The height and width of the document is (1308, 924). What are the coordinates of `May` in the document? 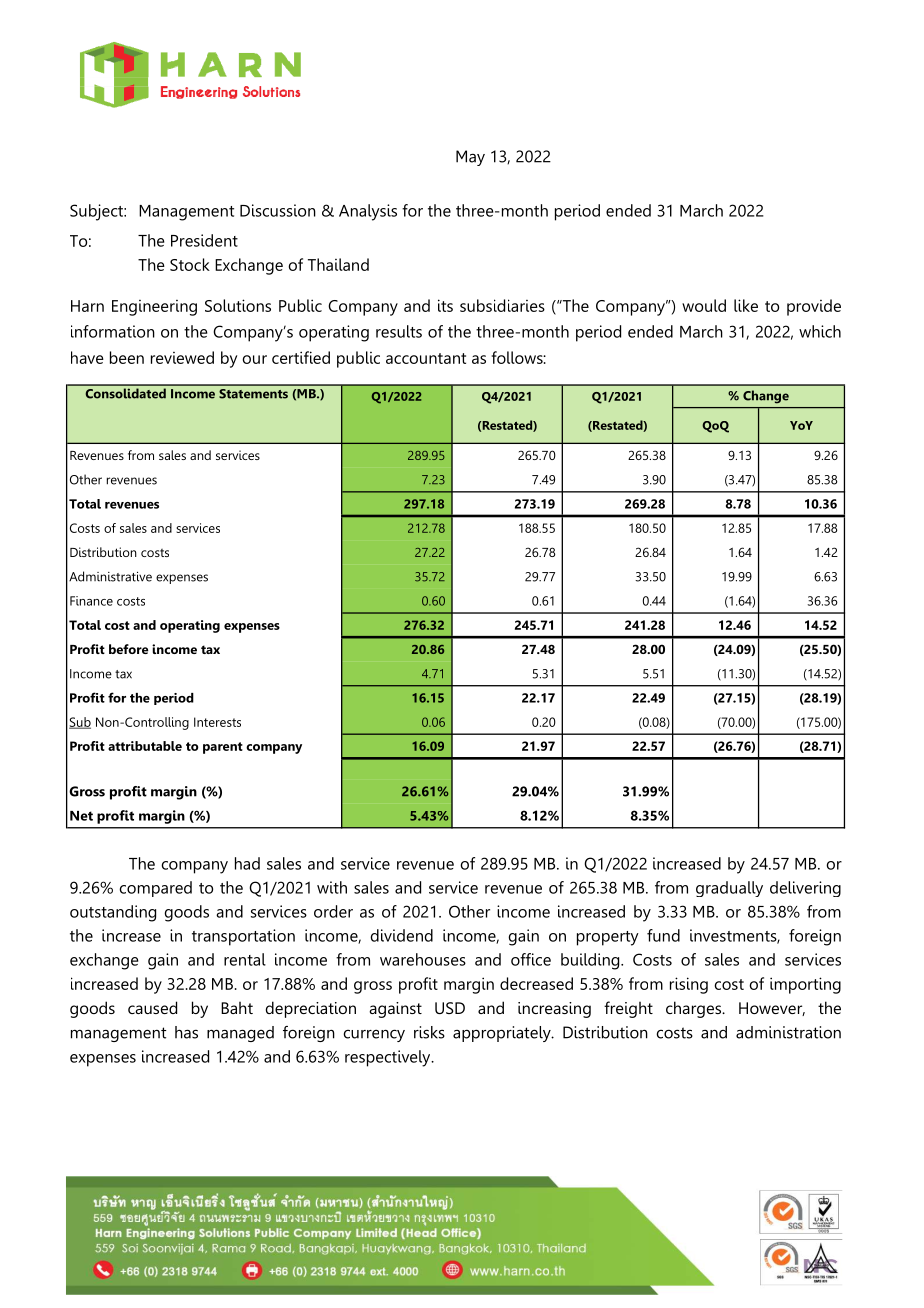 It's located at (470, 158).
